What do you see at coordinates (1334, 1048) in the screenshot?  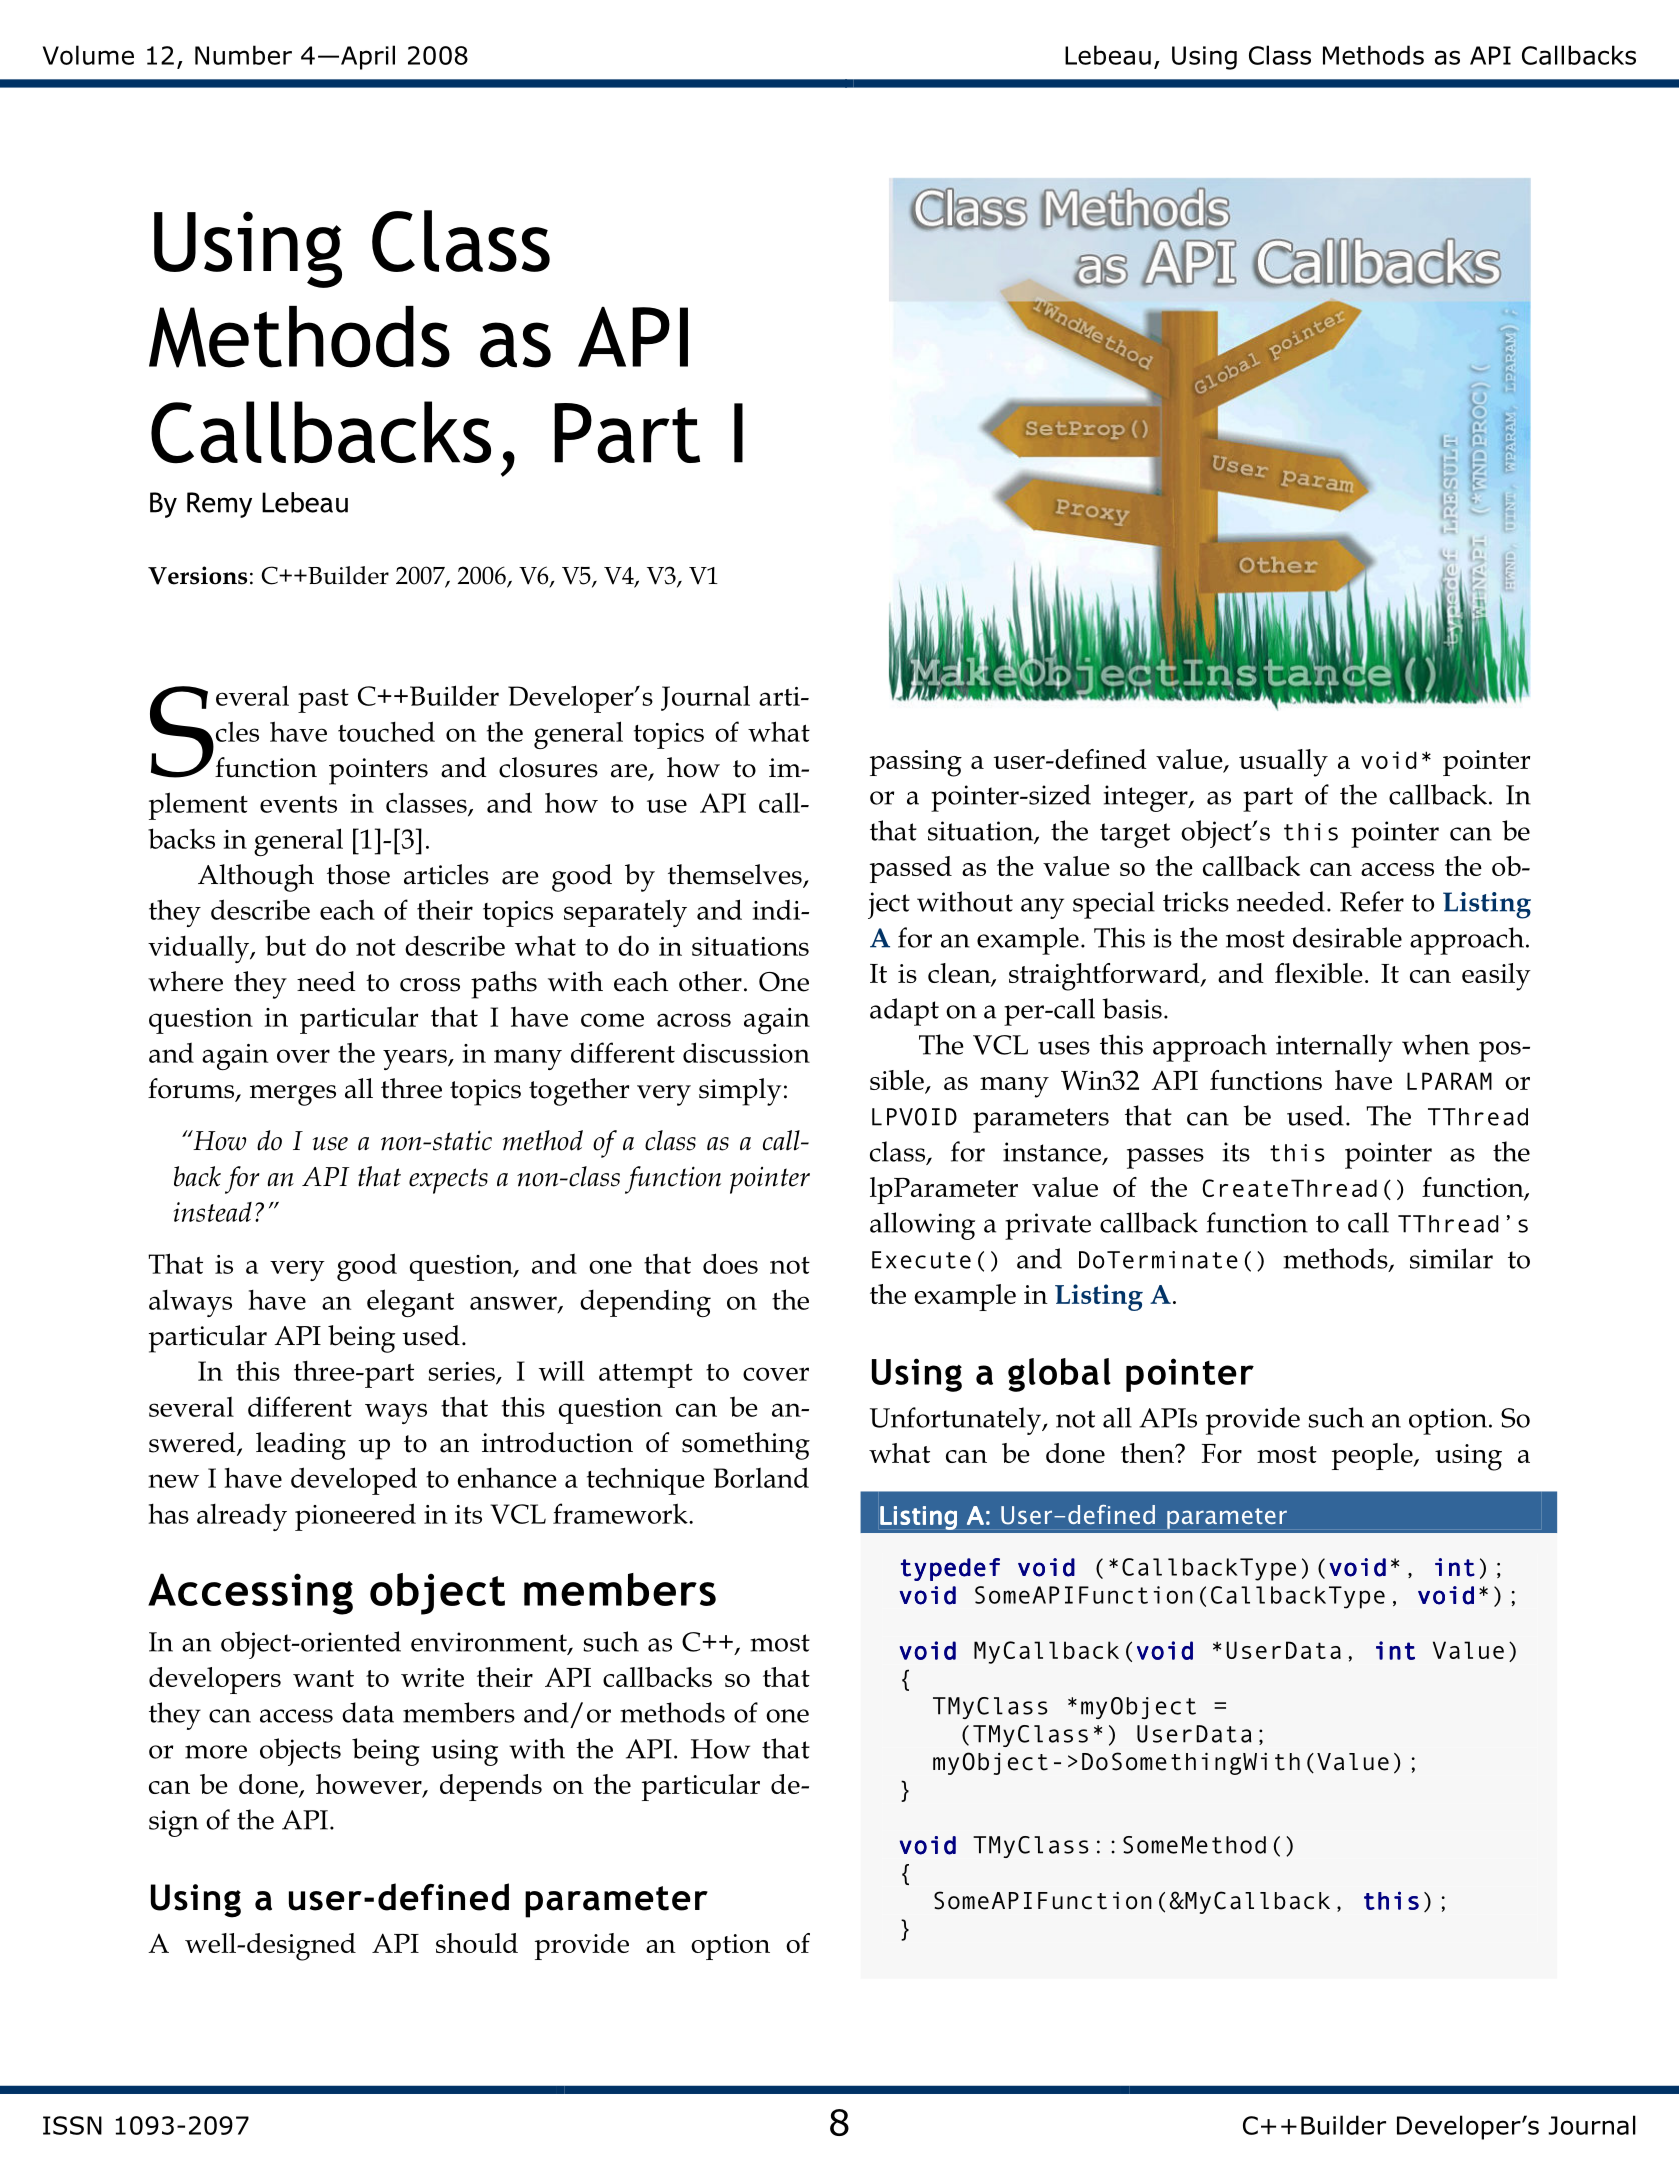 I see `internally` at bounding box center [1334, 1048].
